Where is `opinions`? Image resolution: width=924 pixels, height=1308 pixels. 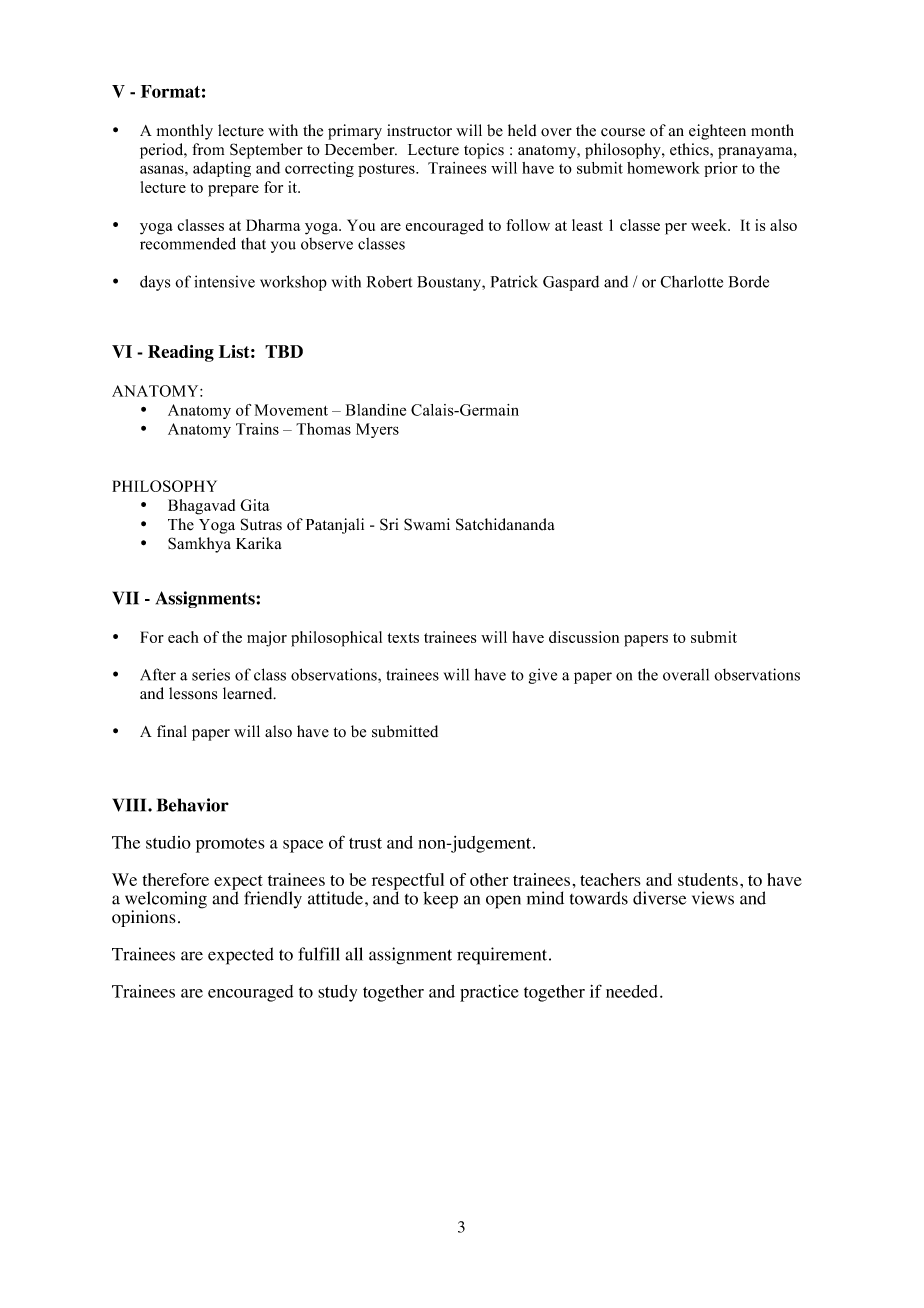
opinions is located at coordinates (144, 918).
